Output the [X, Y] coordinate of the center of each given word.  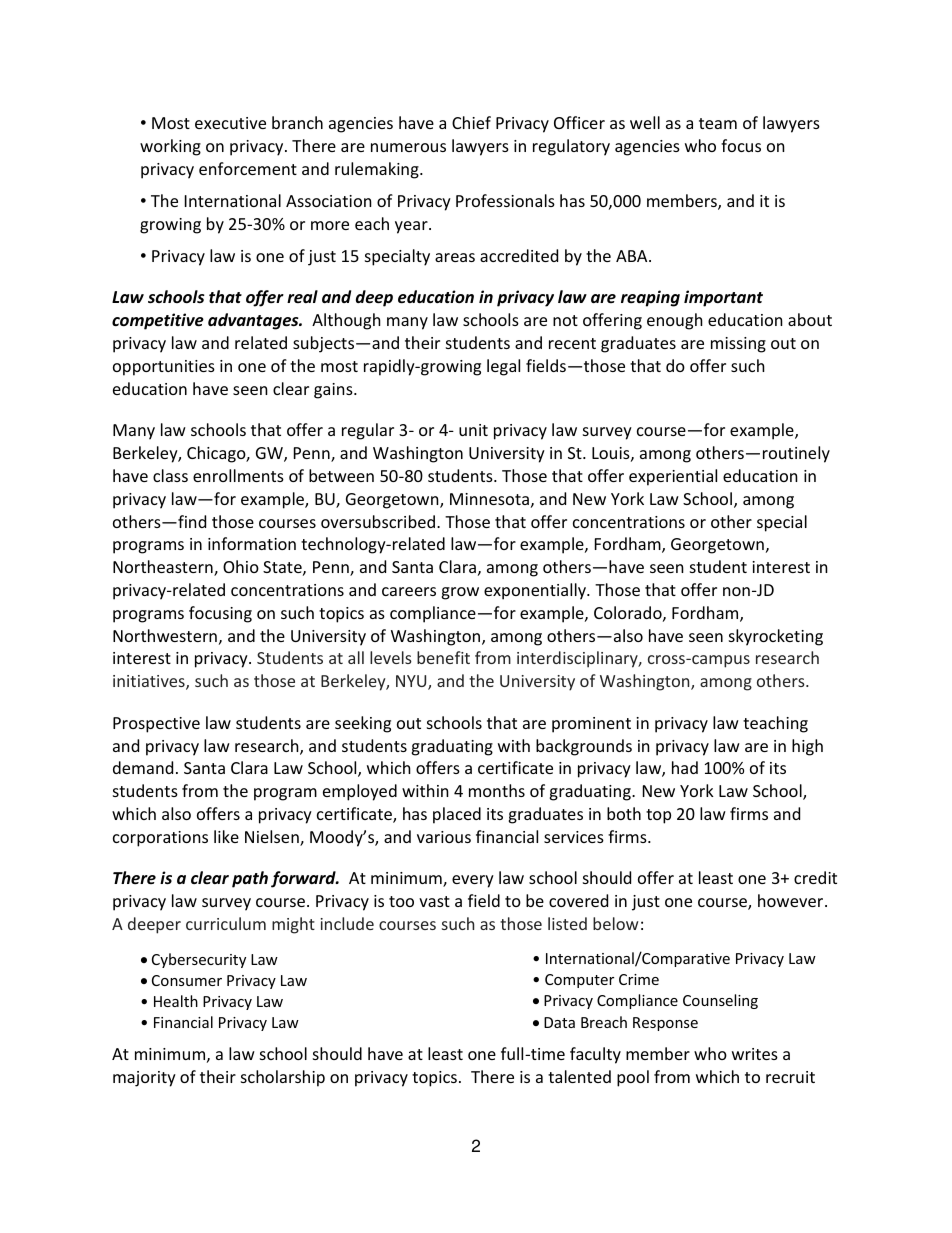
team [718, 123]
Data [559, 1022]
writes [755, 1054]
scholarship [283, 1078]
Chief [471, 122]
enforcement [248, 168]
